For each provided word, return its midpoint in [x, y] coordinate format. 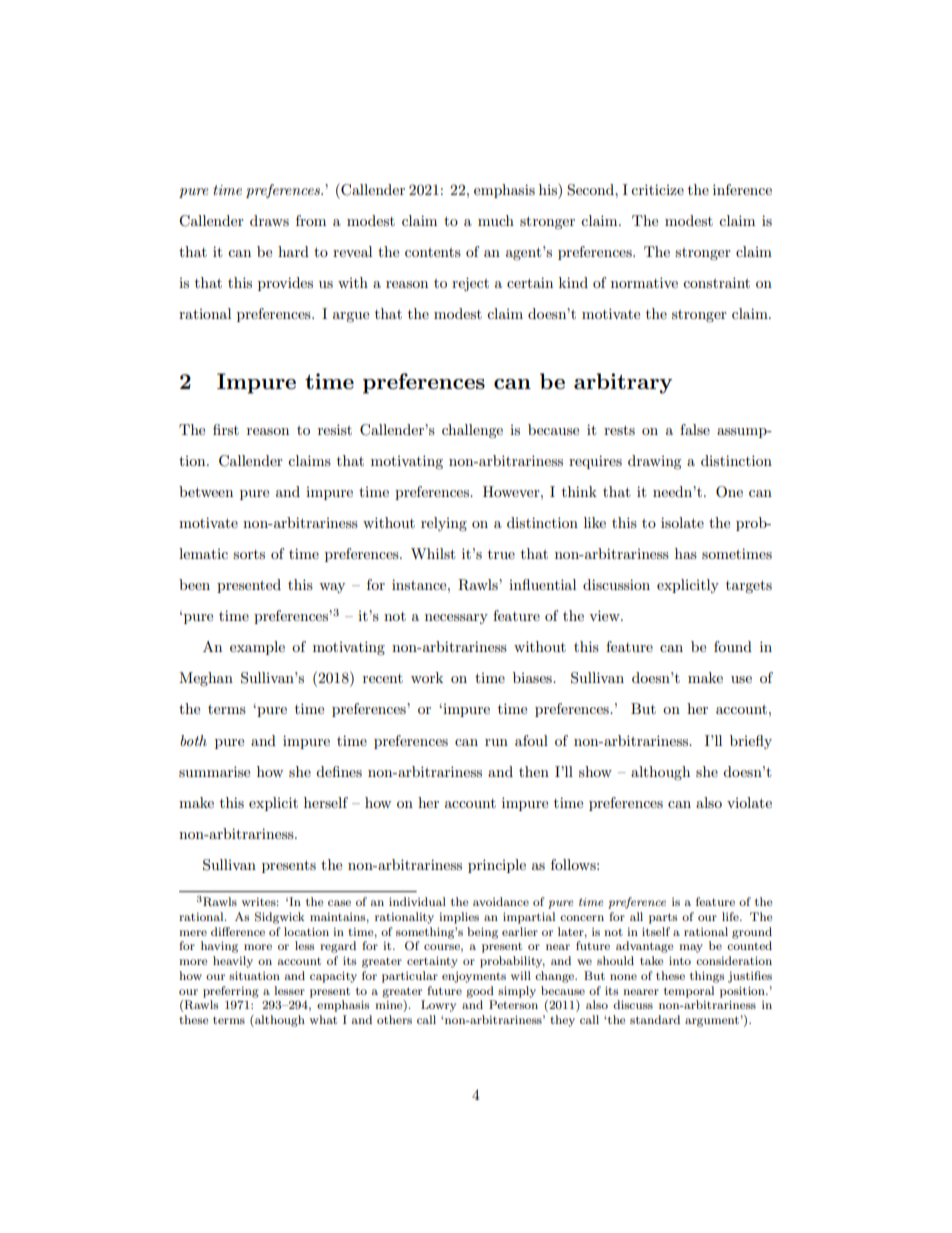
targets [749, 586]
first [226, 429]
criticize [657, 189]
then [534, 771]
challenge [472, 431]
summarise [214, 771]
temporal [689, 992]
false [695, 429]
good [480, 992]
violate [749, 802]
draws [269, 220]
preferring [231, 992]
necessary [456, 619]
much [496, 220]
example [257, 648]
